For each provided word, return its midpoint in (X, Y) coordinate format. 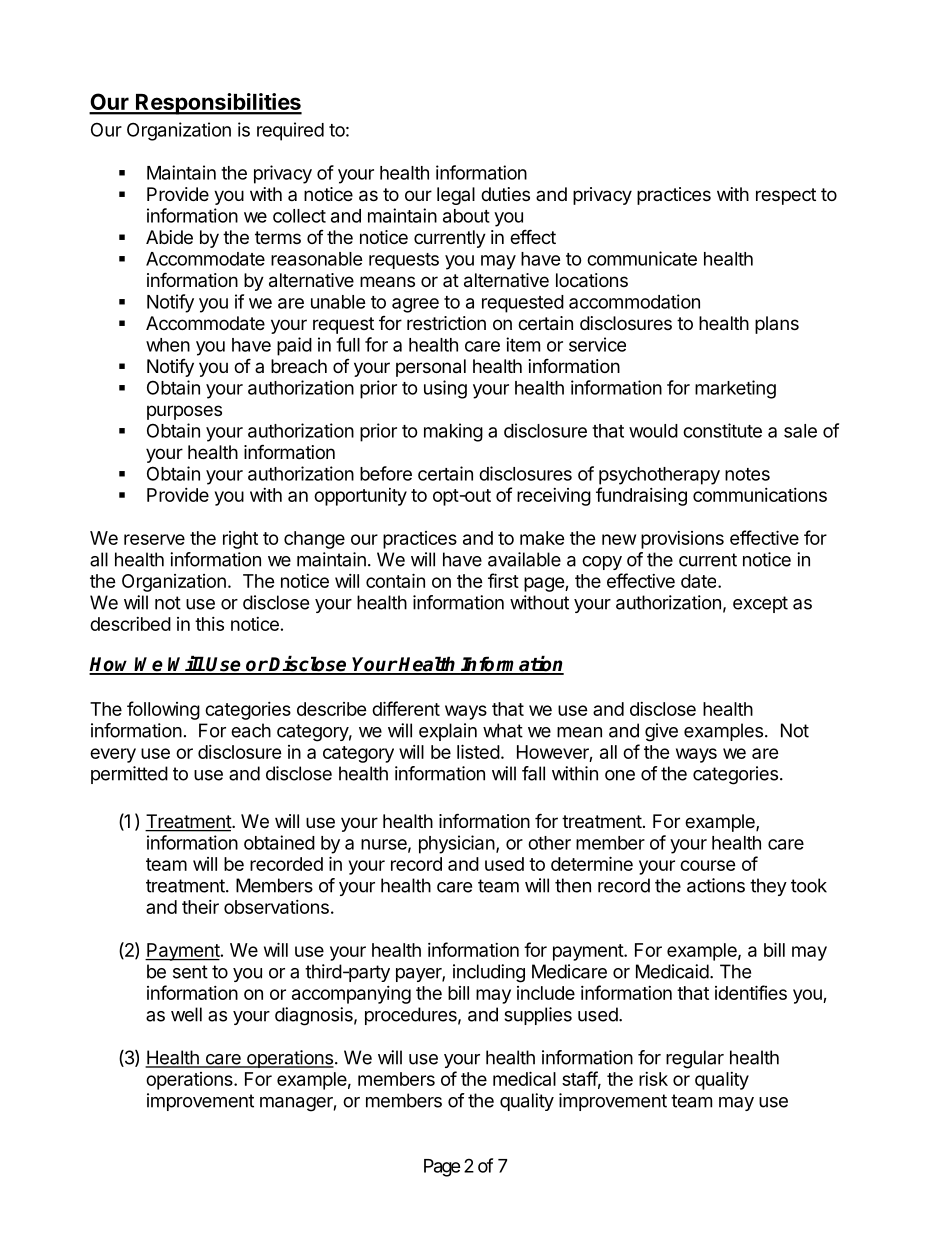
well (186, 1014)
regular (695, 1059)
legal (456, 196)
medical (524, 1078)
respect (786, 196)
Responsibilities (218, 104)
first (503, 580)
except (760, 604)
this (209, 624)
